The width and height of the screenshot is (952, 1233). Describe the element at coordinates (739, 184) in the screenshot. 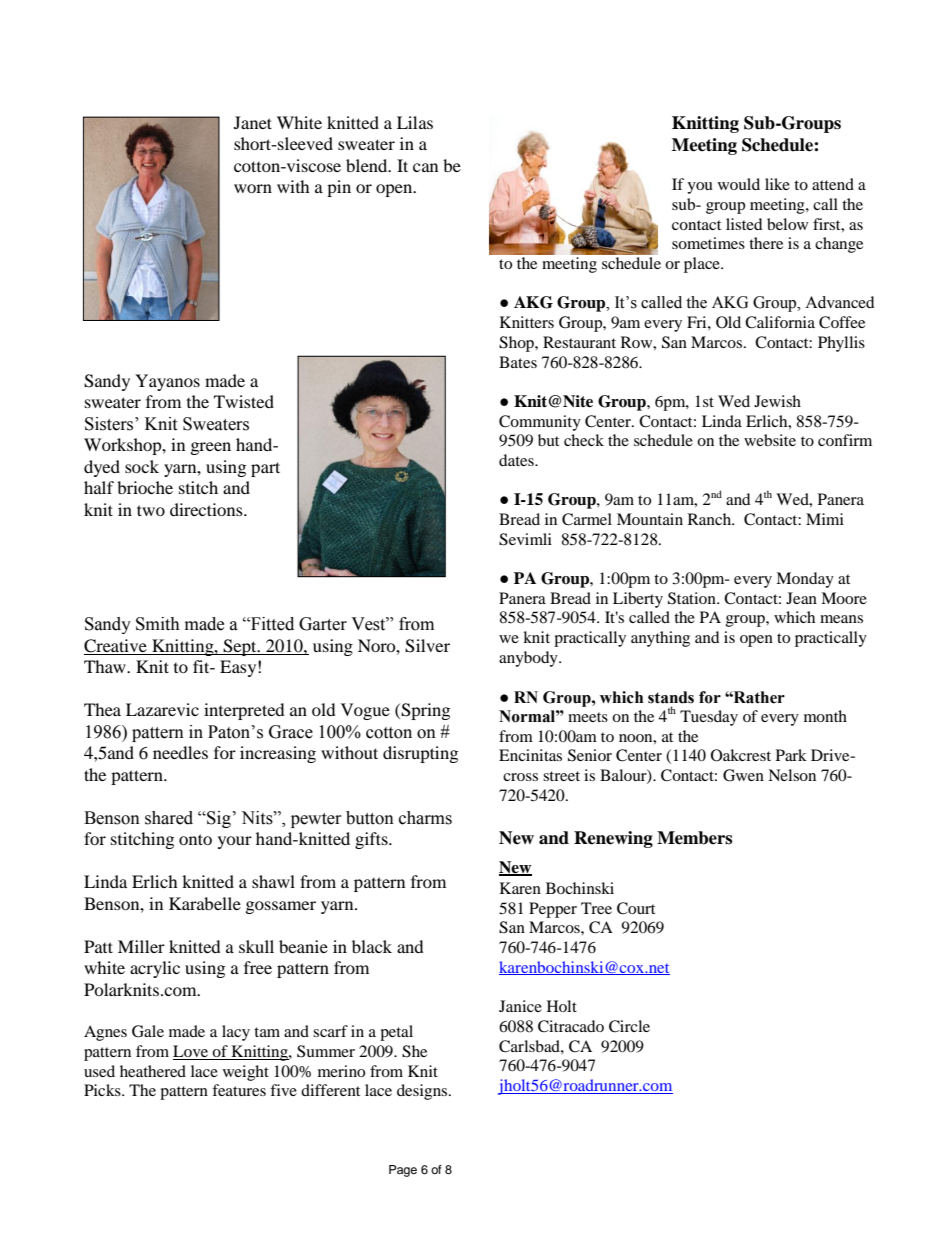

I see `would` at that location.
